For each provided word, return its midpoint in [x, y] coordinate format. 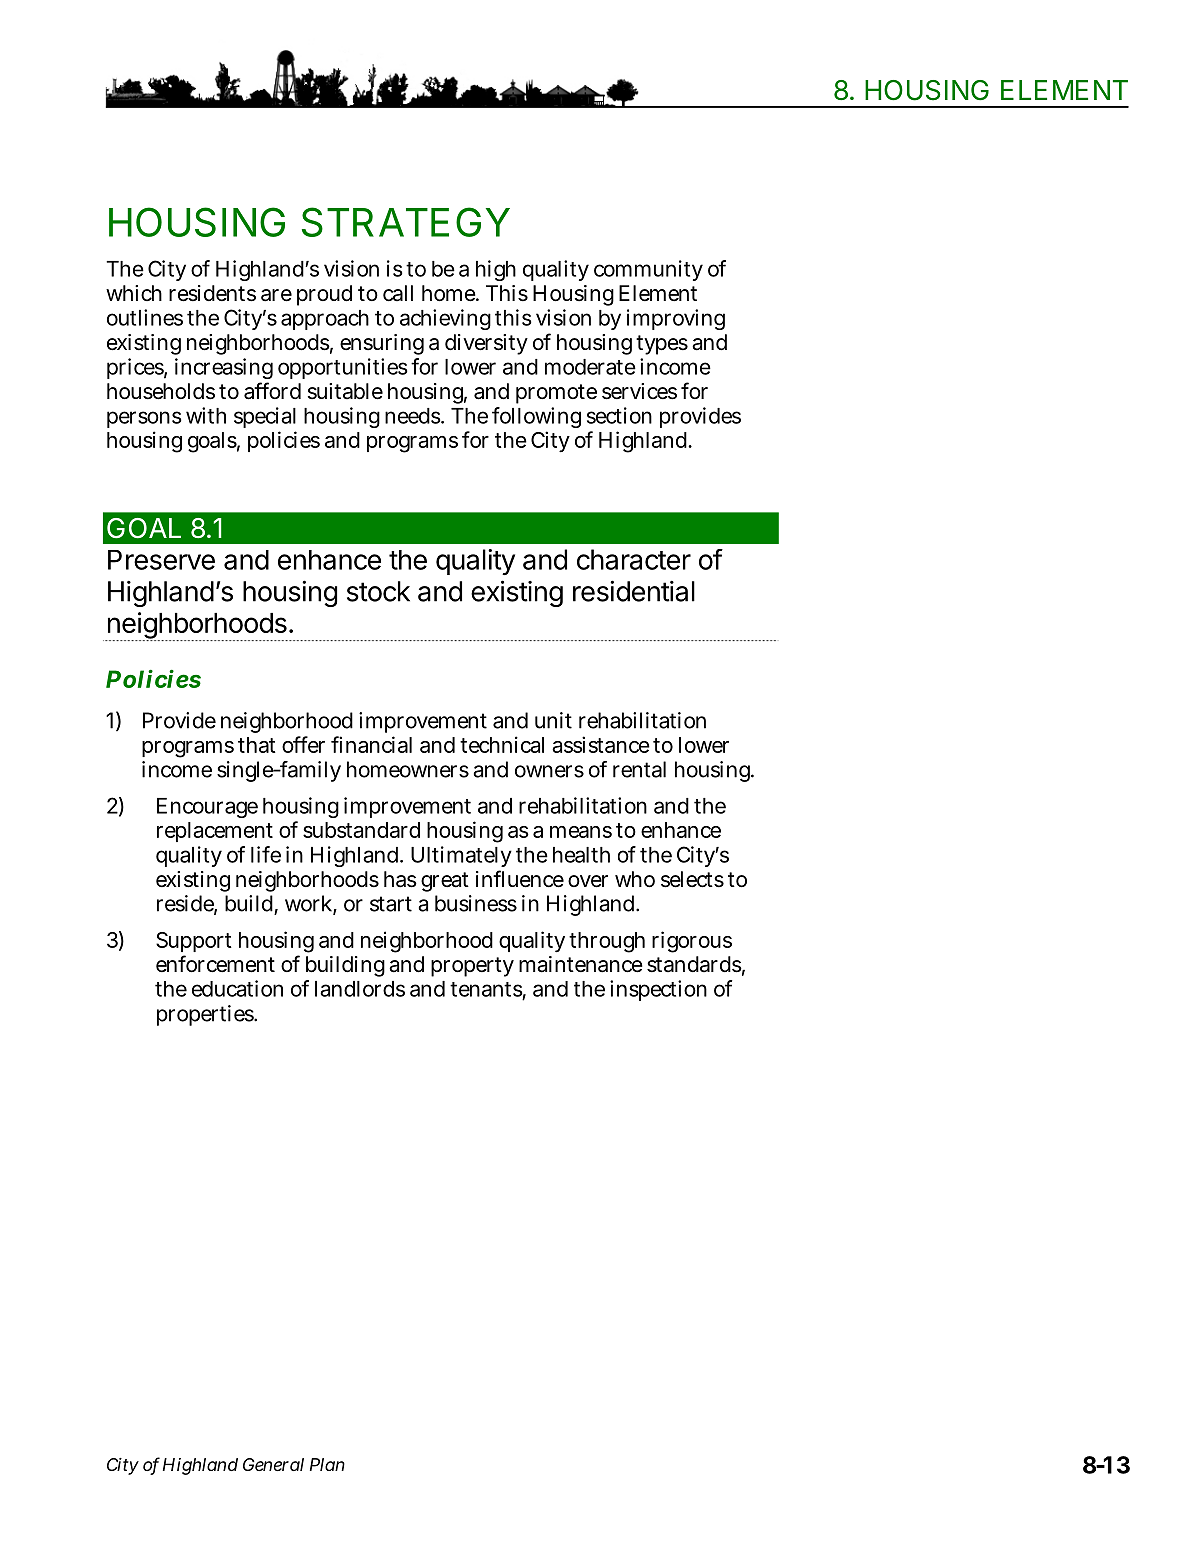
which [134, 293]
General [273, 1464]
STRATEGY [406, 222]
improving [676, 319]
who [635, 879]
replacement [215, 832]
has [400, 879]
